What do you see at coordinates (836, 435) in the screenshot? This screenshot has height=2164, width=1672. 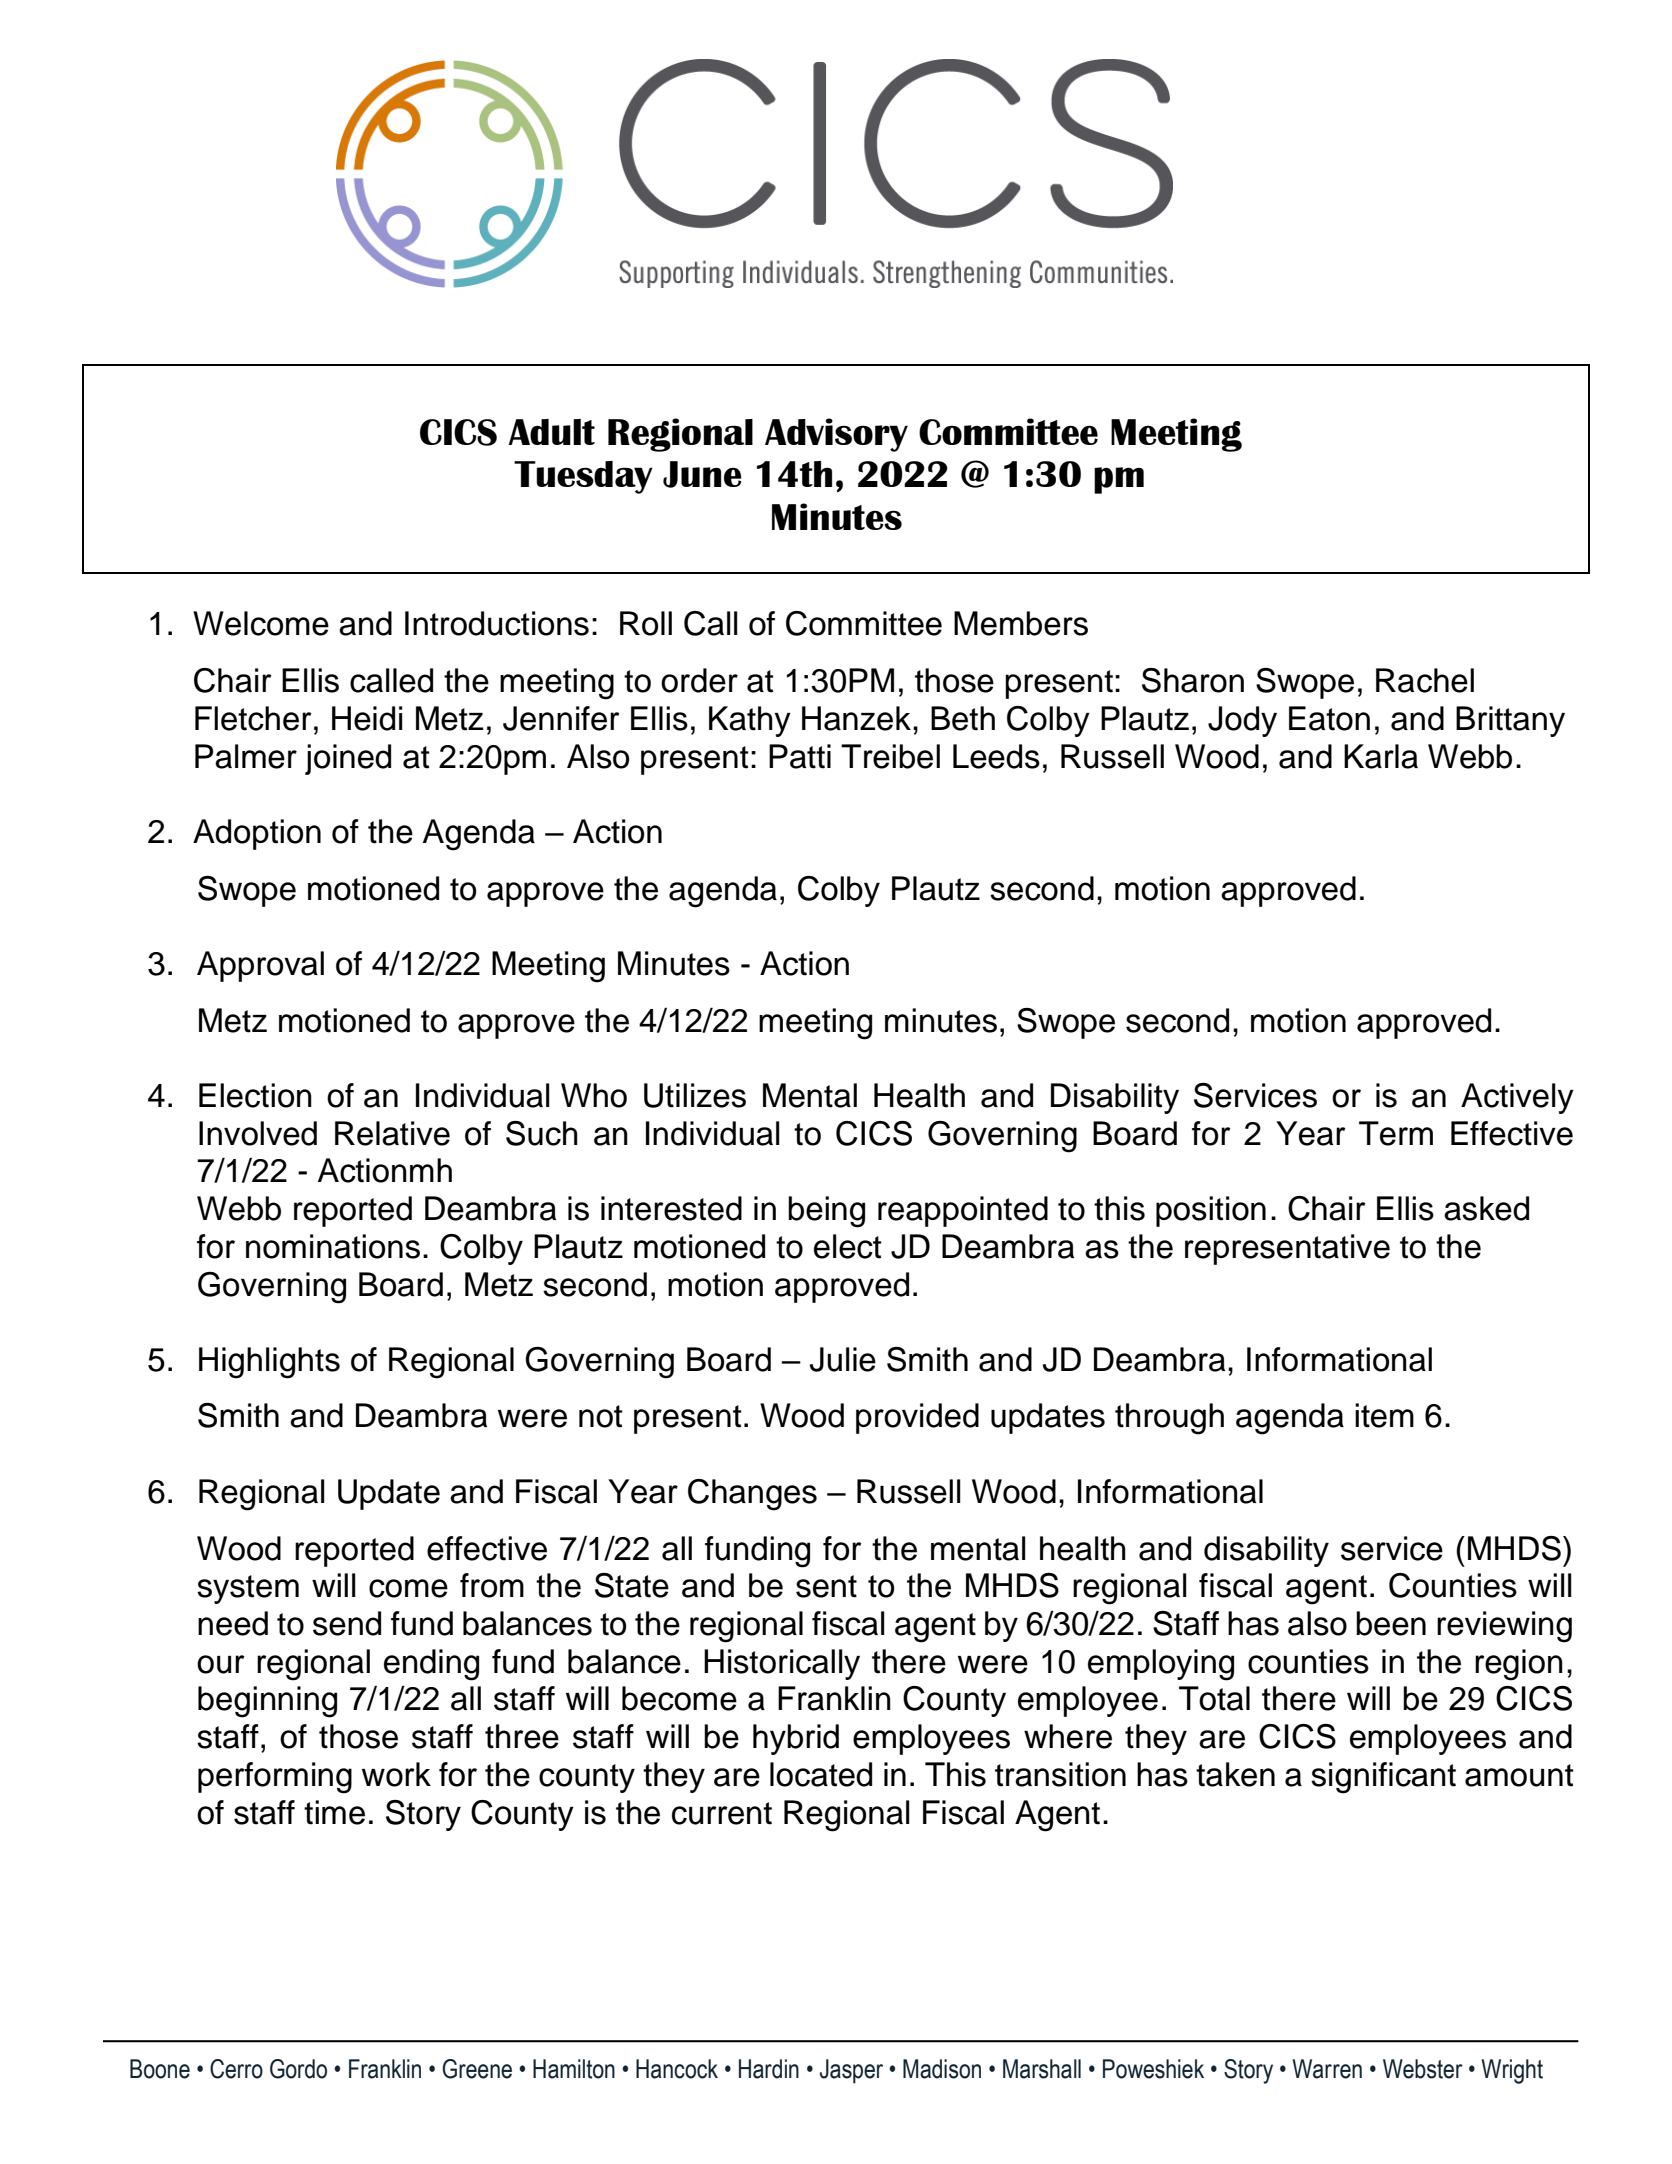 I see `Advisory` at bounding box center [836, 435].
